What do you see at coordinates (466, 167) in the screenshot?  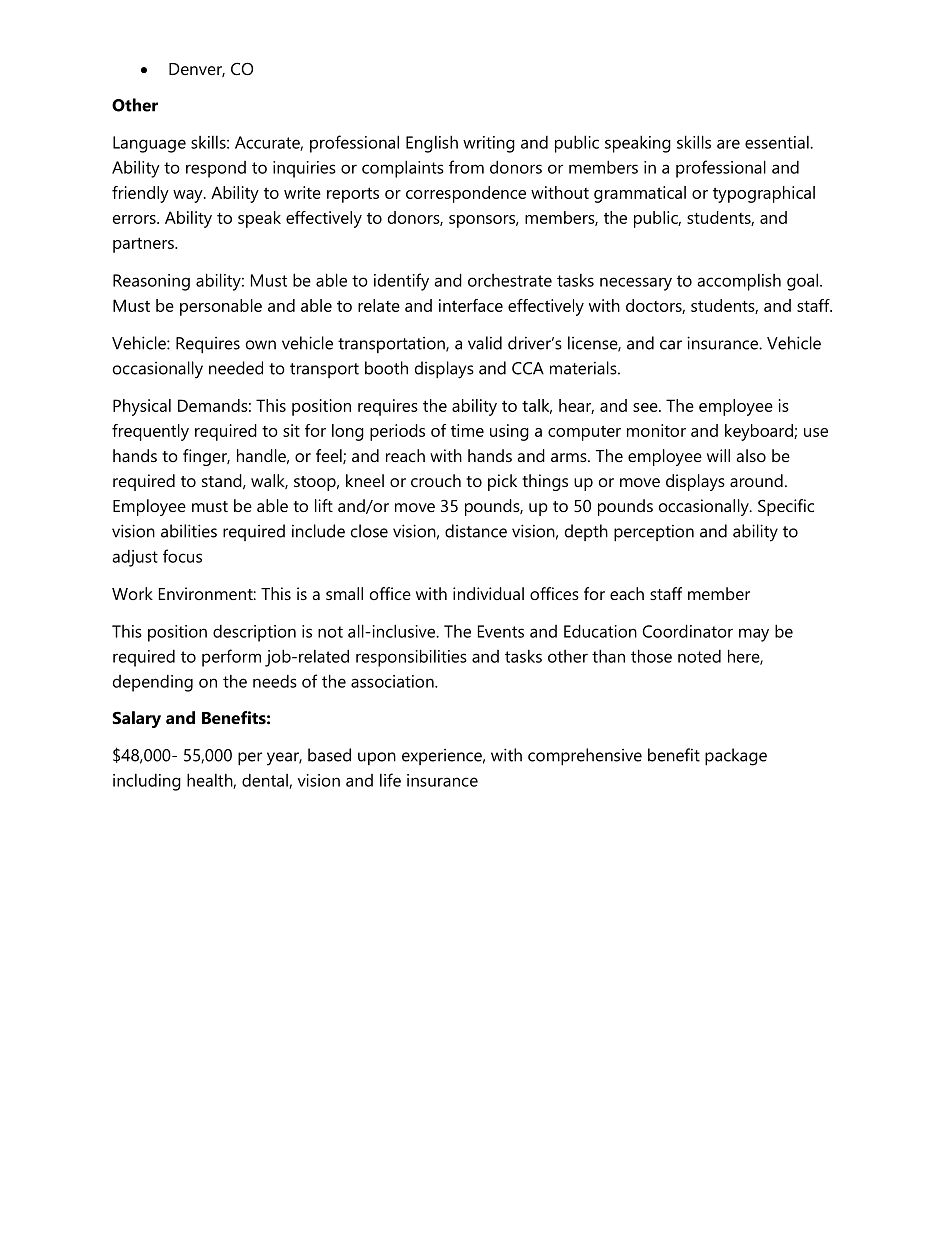 I see `from` at bounding box center [466, 167].
